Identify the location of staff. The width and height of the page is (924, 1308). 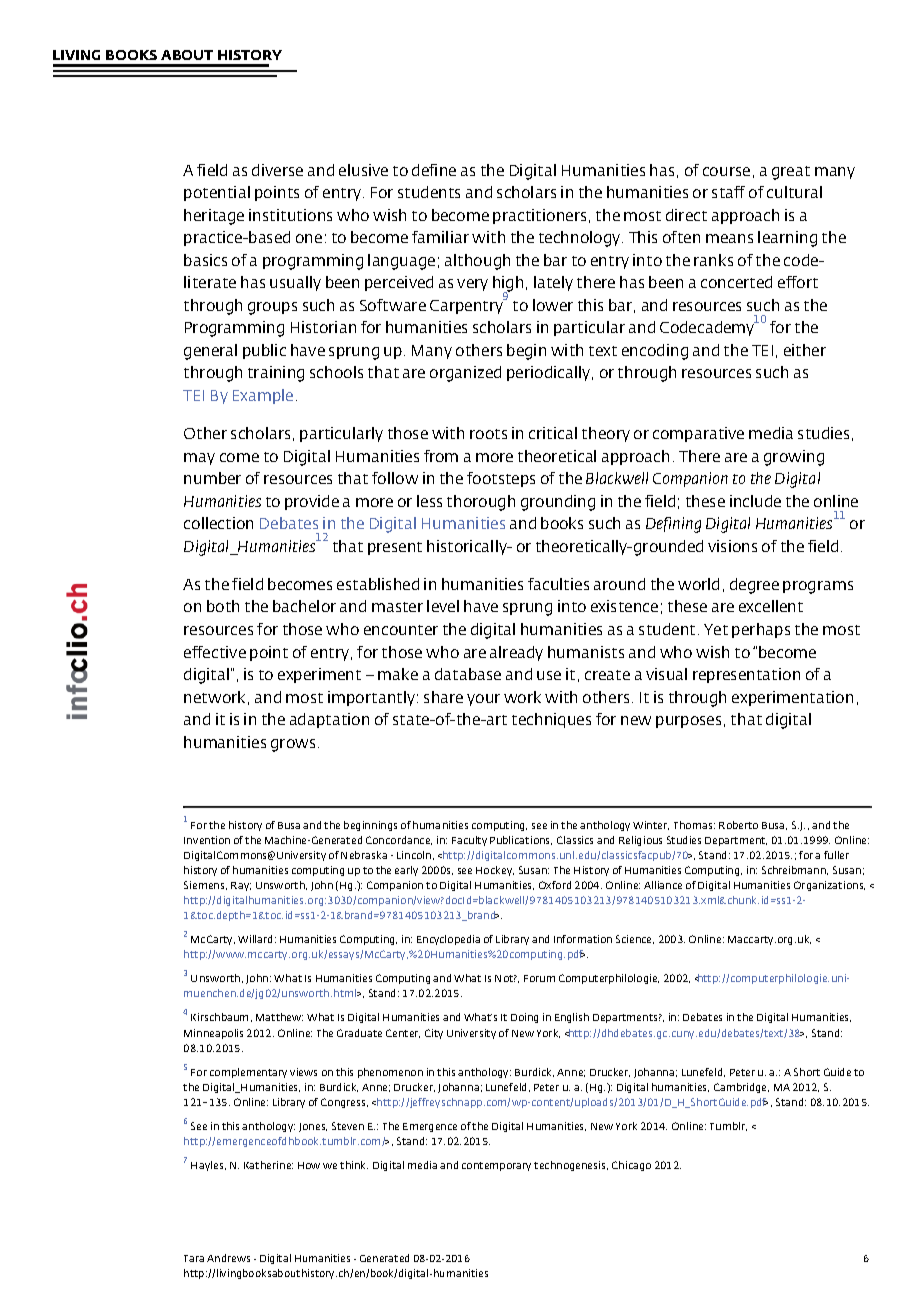
(728, 192).
